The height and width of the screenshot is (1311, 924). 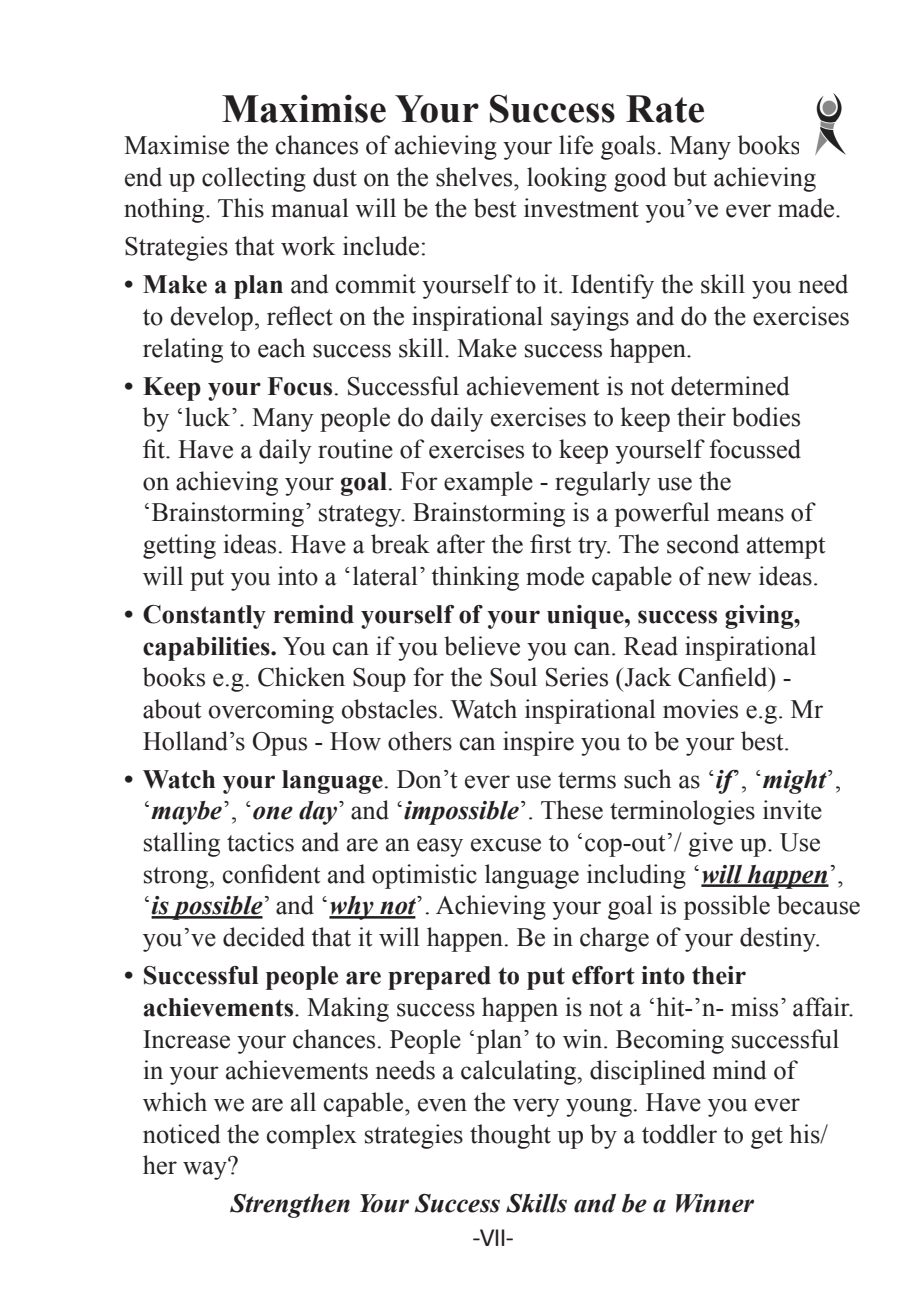 What do you see at coordinates (254, 179) in the screenshot?
I see `collecting` at bounding box center [254, 179].
